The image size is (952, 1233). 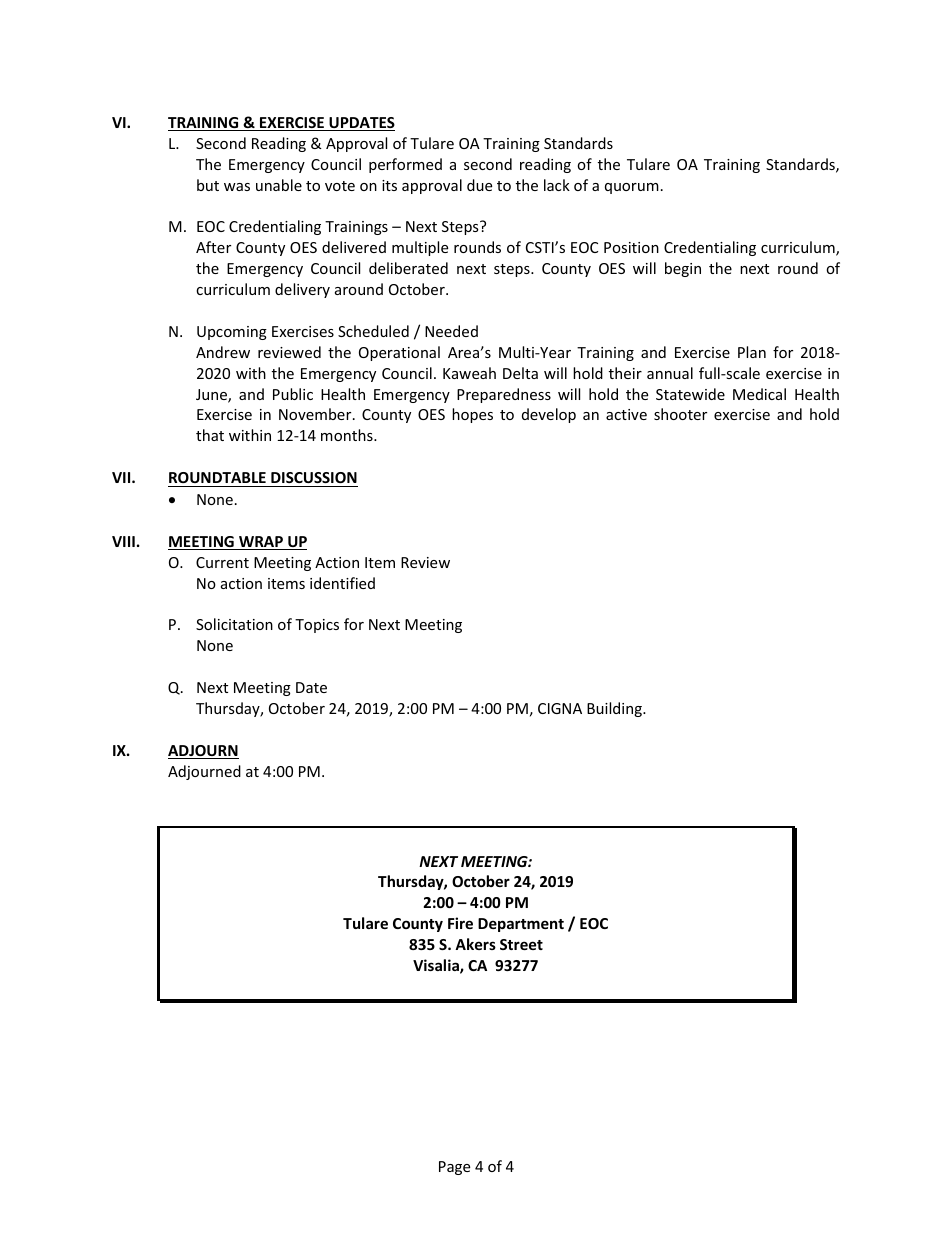 I want to click on Akers, so click(x=475, y=944).
